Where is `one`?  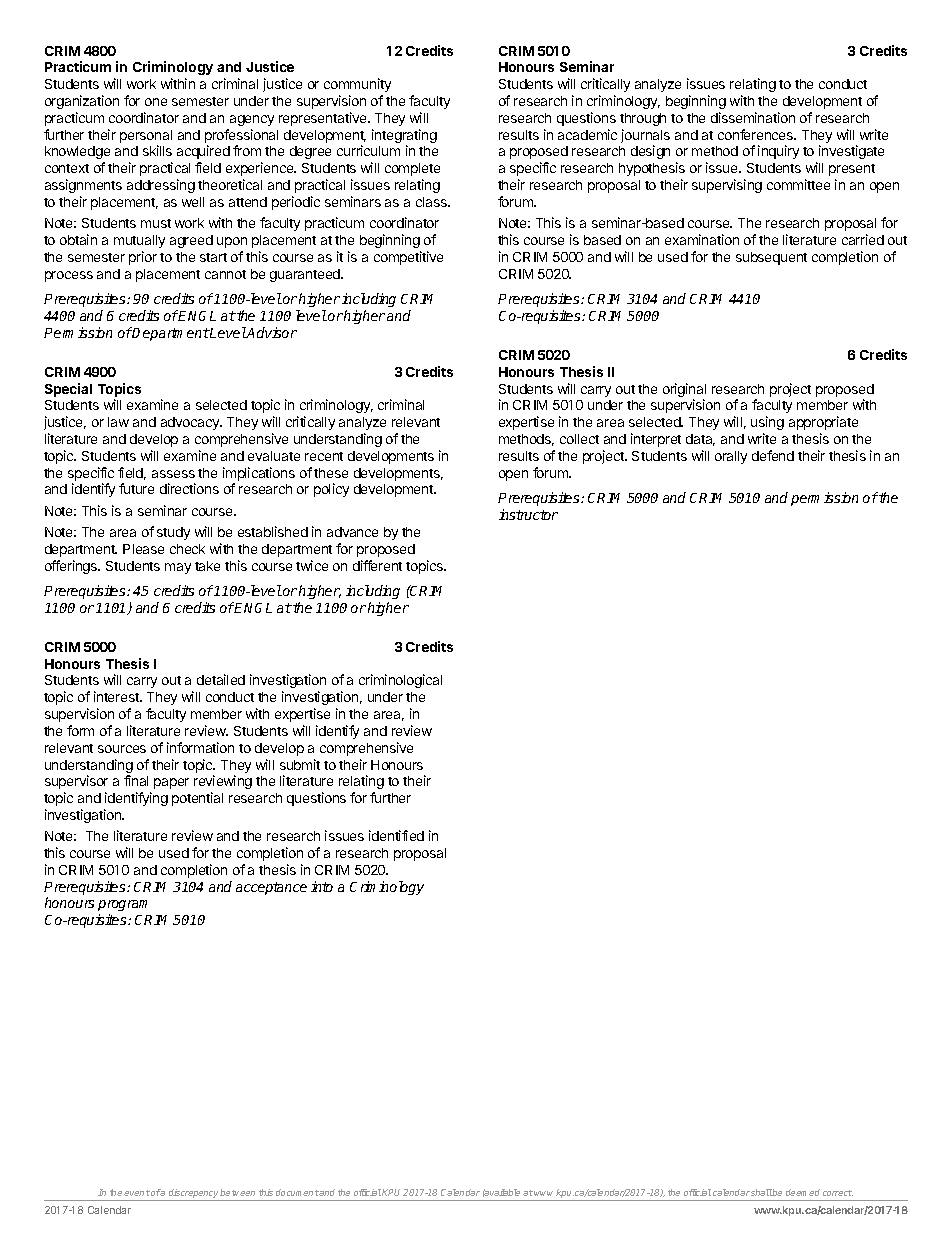
one is located at coordinates (156, 102).
